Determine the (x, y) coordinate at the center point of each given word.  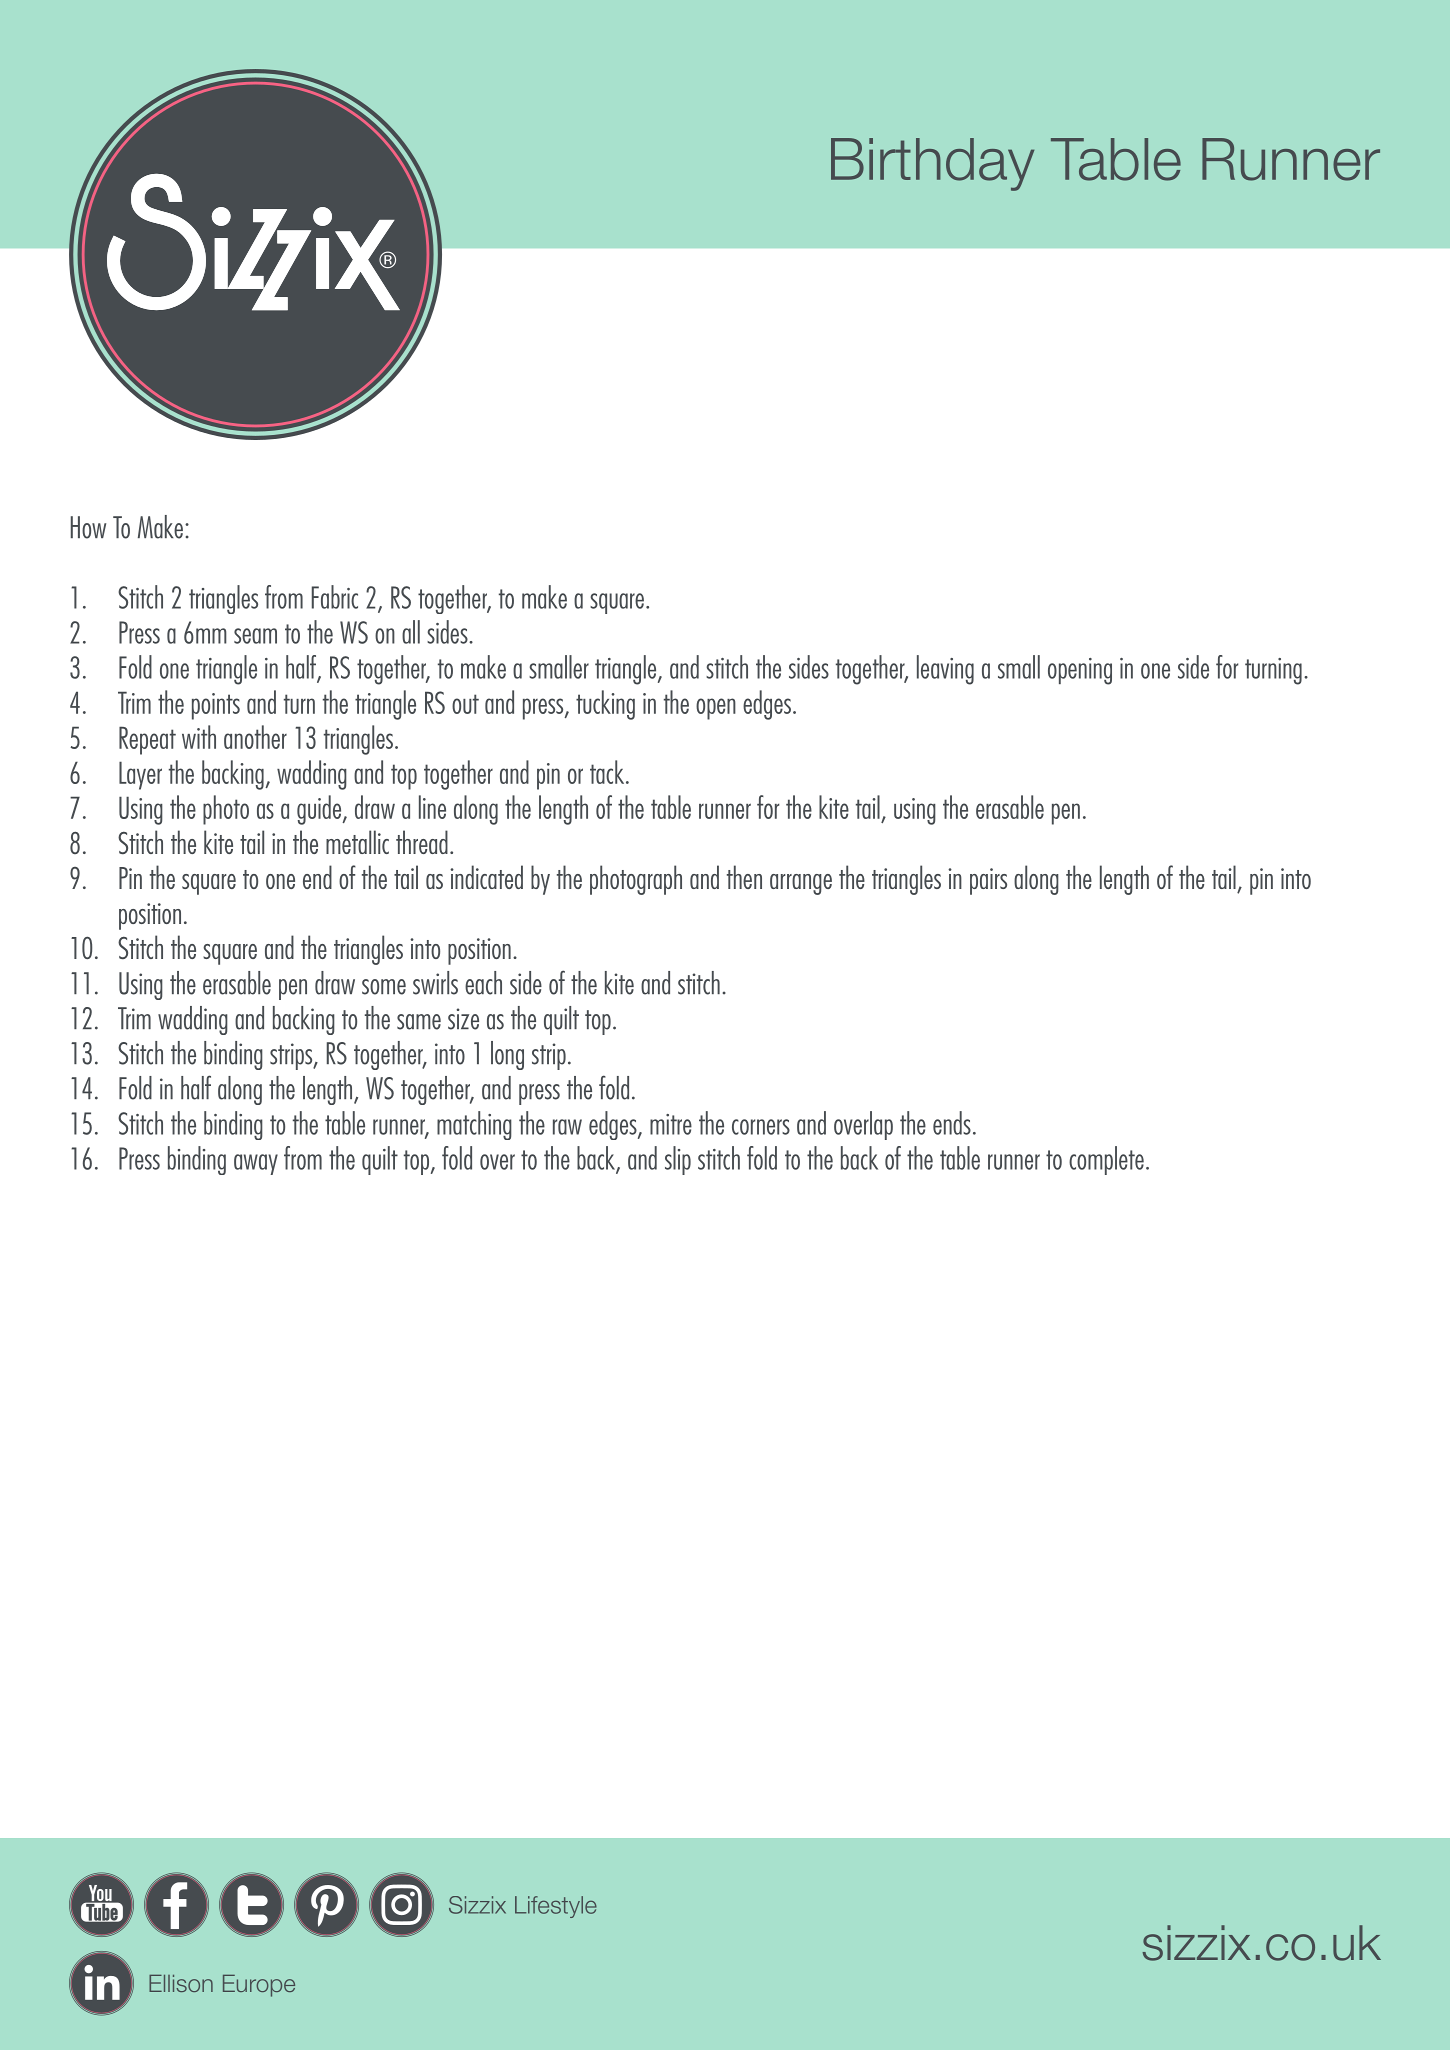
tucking (605, 705)
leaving (945, 670)
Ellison (181, 1983)
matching (474, 1125)
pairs (988, 881)
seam (255, 636)
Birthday (932, 164)
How (88, 527)
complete (1106, 1160)
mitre (671, 1124)
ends (952, 1123)
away (256, 1164)
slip (678, 1160)
